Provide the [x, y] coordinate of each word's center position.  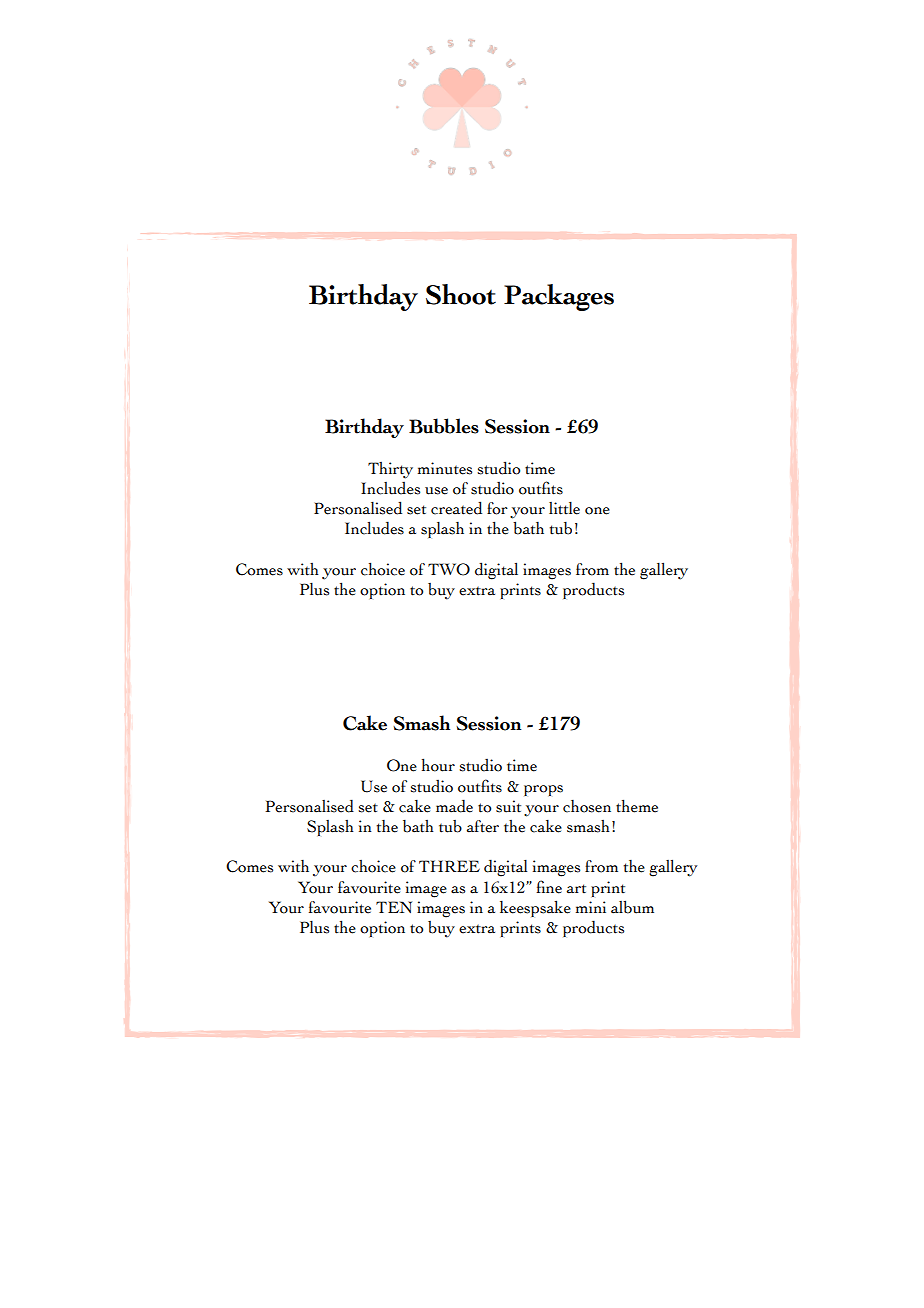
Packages [559, 297]
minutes [445, 468]
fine [549, 887]
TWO [449, 569]
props [543, 790]
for [497, 508]
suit [508, 806]
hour [438, 765]
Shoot [461, 294]
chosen [587, 806]
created [456, 508]
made [454, 806]
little [564, 508]
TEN [394, 907]
